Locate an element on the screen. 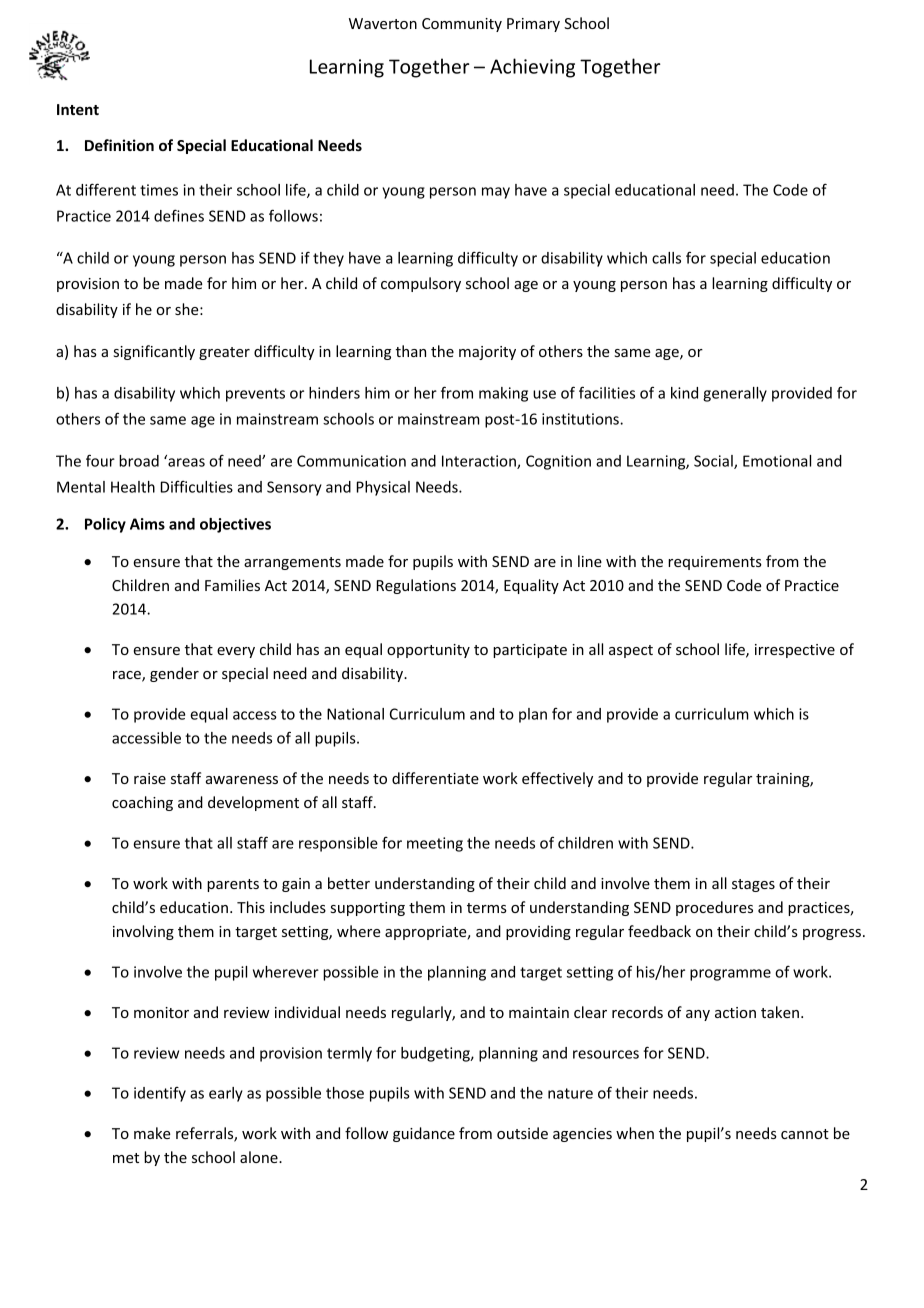 The width and height of the screenshot is (924, 1308). meeting is located at coordinates (435, 844).
